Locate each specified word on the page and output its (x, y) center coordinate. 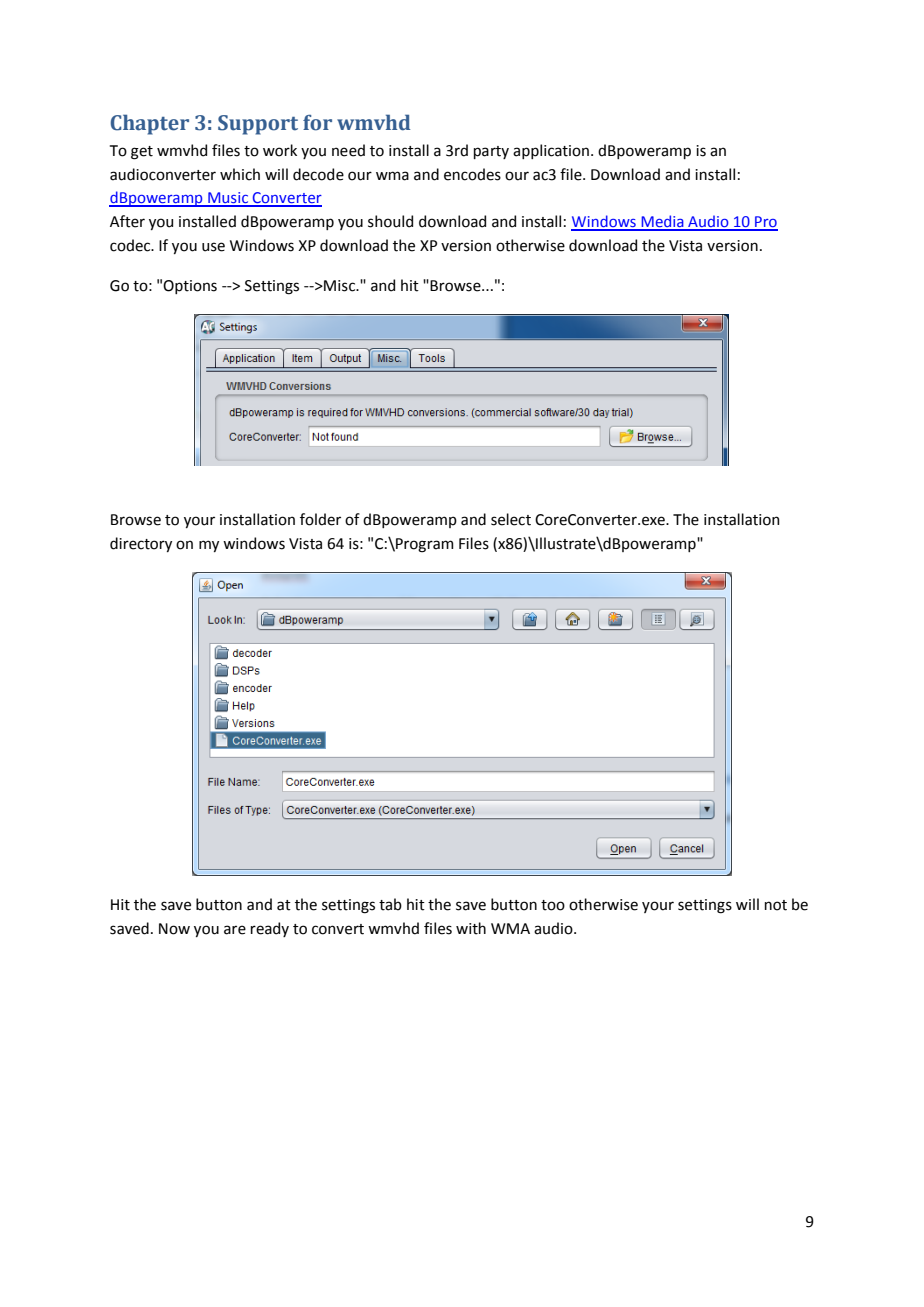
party (491, 152)
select (511, 519)
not (776, 905)
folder (320, 519)
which (240, 174)
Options (190, 287)
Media (662, 222)
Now (174, 929)
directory (141, 544)
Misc (339, 286)
